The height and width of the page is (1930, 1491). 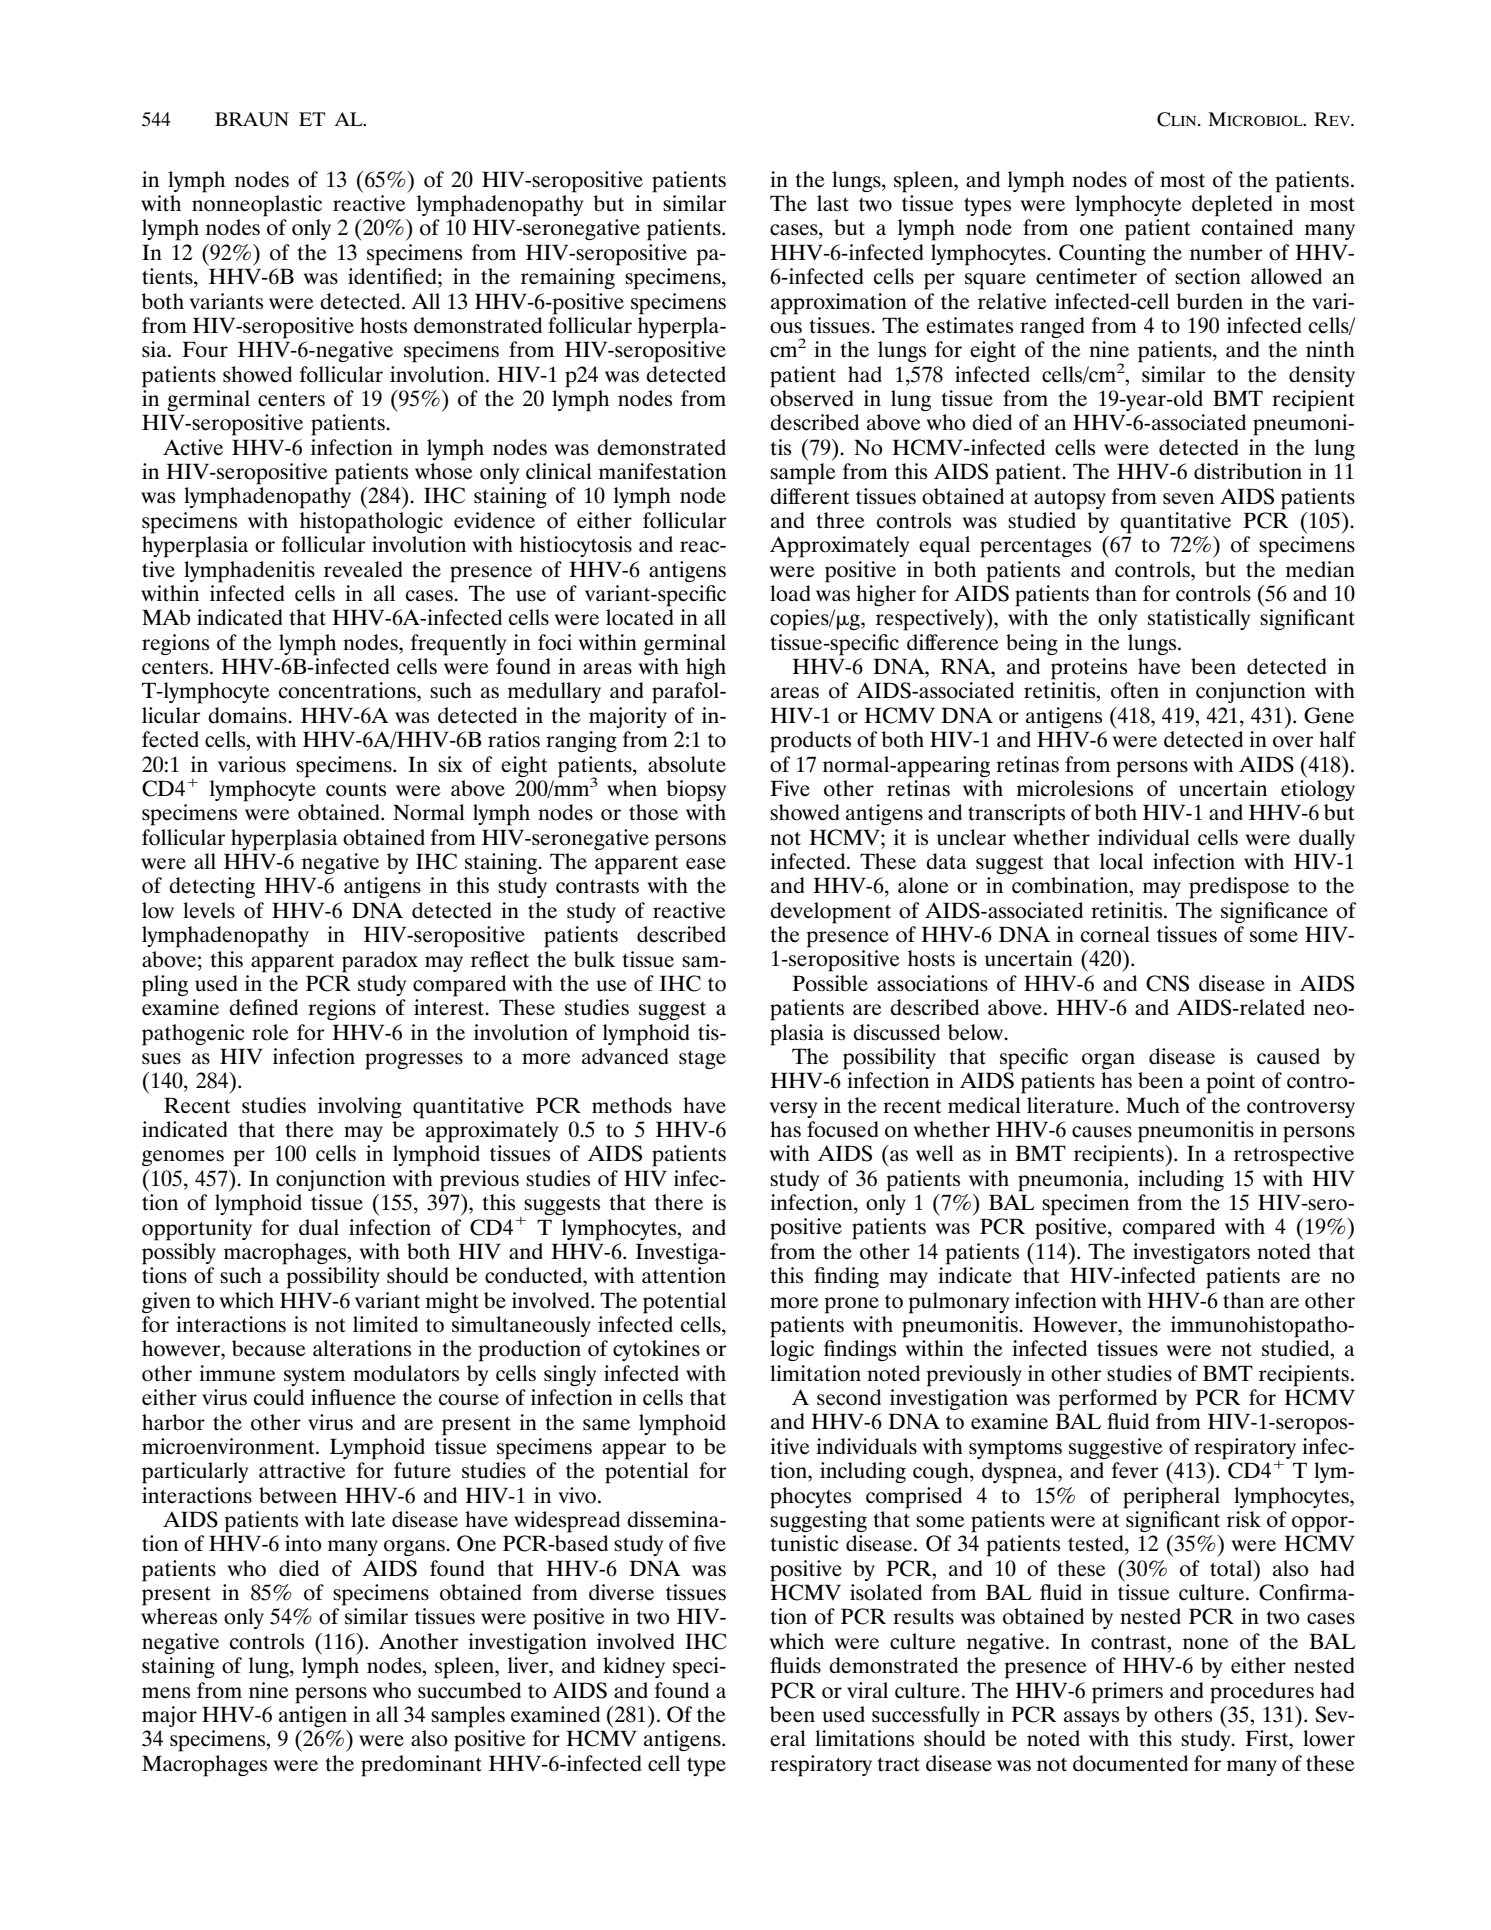 I want to click on counts, so click(x=356, y=790).
